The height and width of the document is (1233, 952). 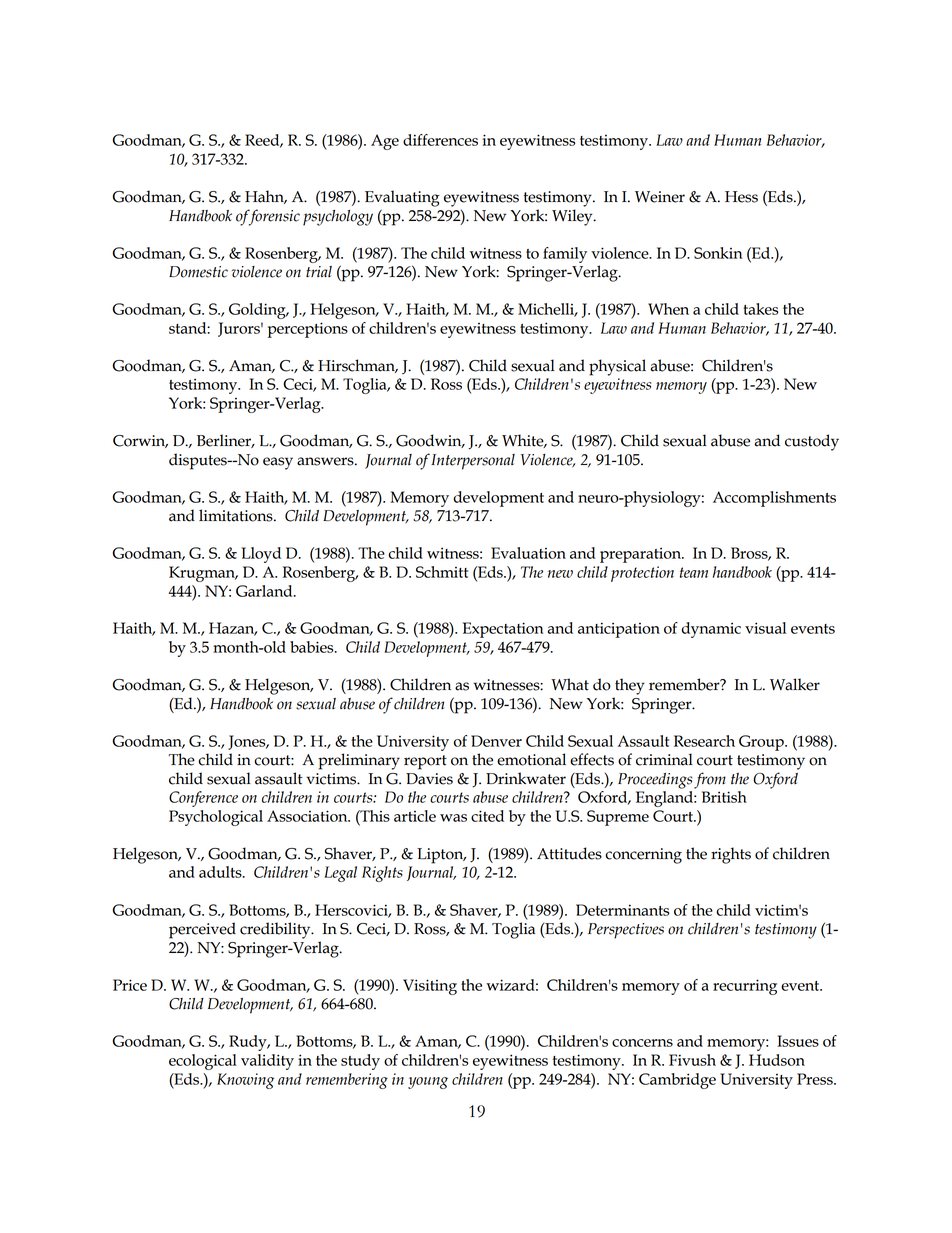 I want to click on babies, so click(x=313, y=647).
